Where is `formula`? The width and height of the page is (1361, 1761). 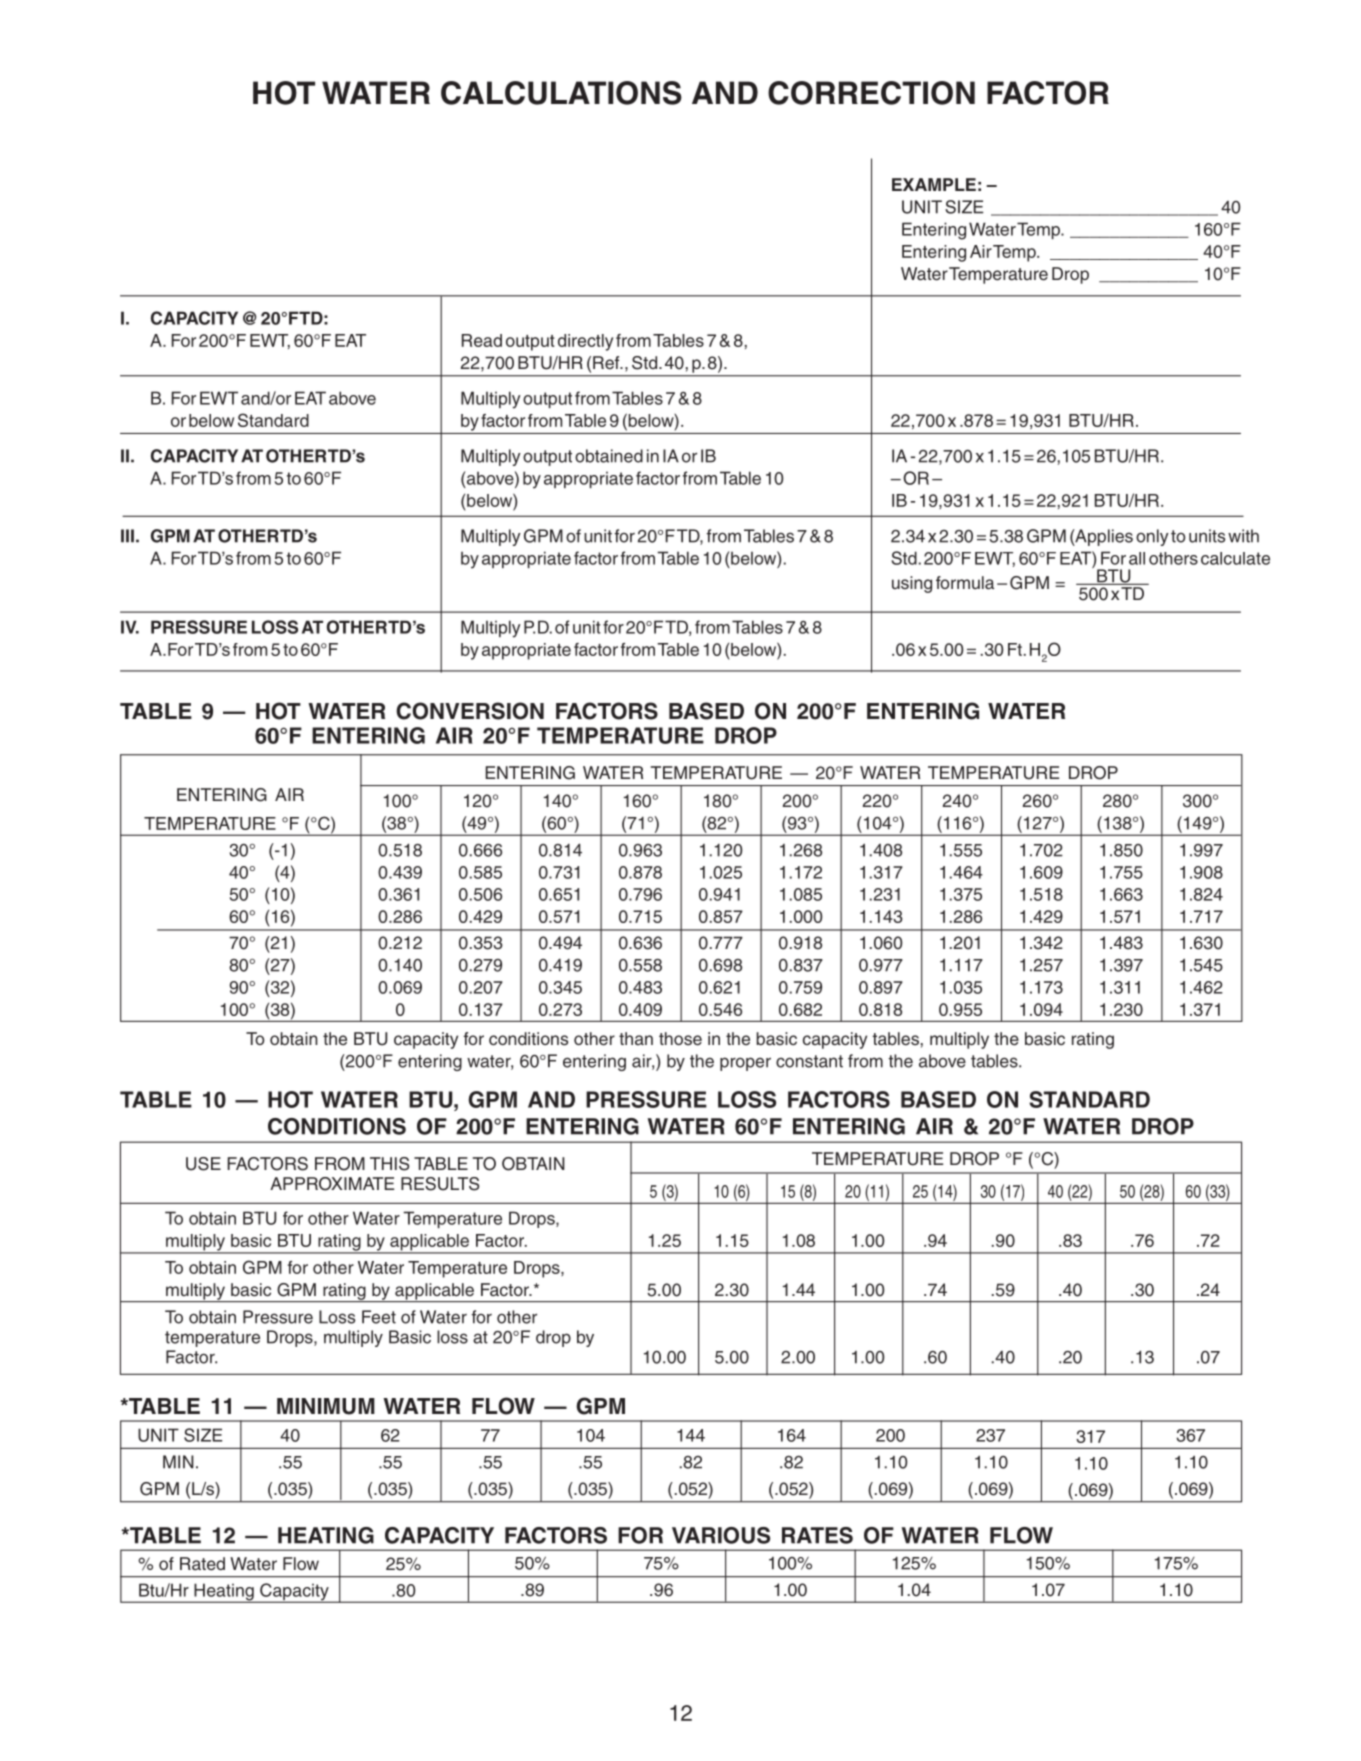 formula is located at coordinates (965, 583).
